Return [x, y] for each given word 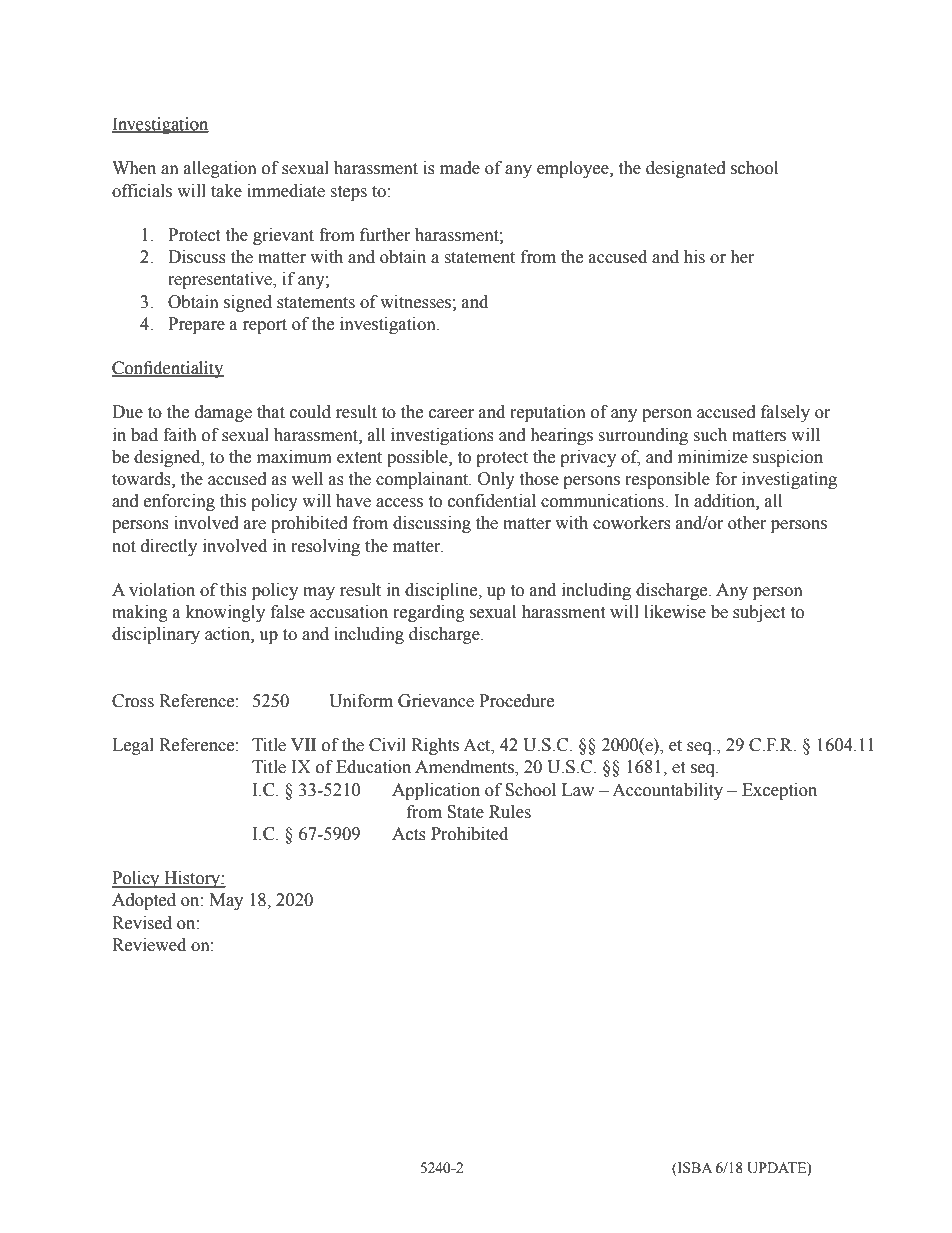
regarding [429, 613]
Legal [133, 746]
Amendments [465, 768]
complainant [423, 480]
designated [686, 169]
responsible [667, 480]
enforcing [179, 502]
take [226, 191]
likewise [675, 612]
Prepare [196, 325]
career [451, 414]
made [460, 168]
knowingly [225, 613]
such [710, 435]
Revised [142, 923]
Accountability [667, 791]
